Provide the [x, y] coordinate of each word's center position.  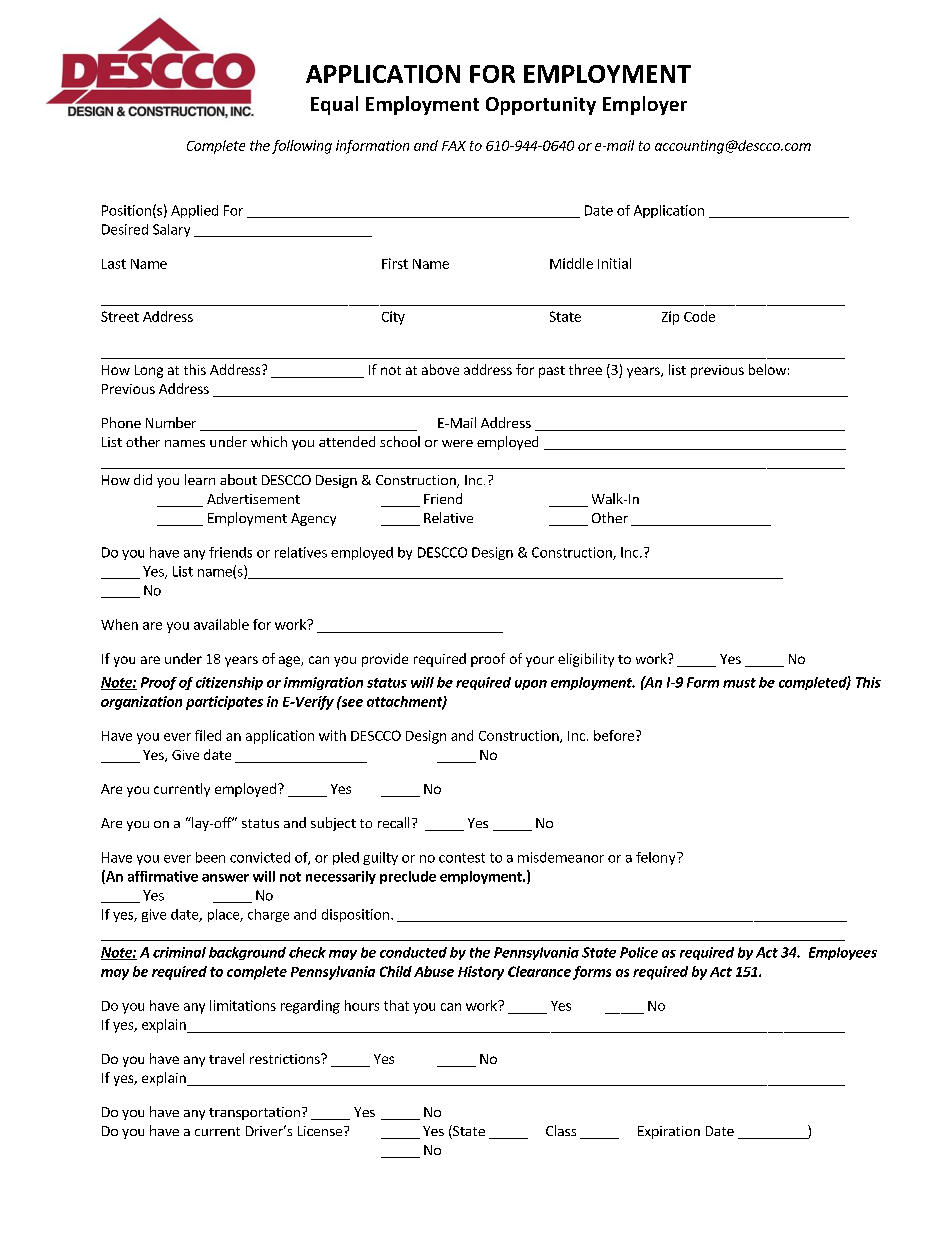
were [457, 443]
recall [393, 822]
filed [208, 735]
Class [561, 1130]
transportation [254, 1113]
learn [200, 479]
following [302, 147]
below [767, 369]
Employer [645, 105]
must [739, 683]
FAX [454, 146]
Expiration [669, 1132]
